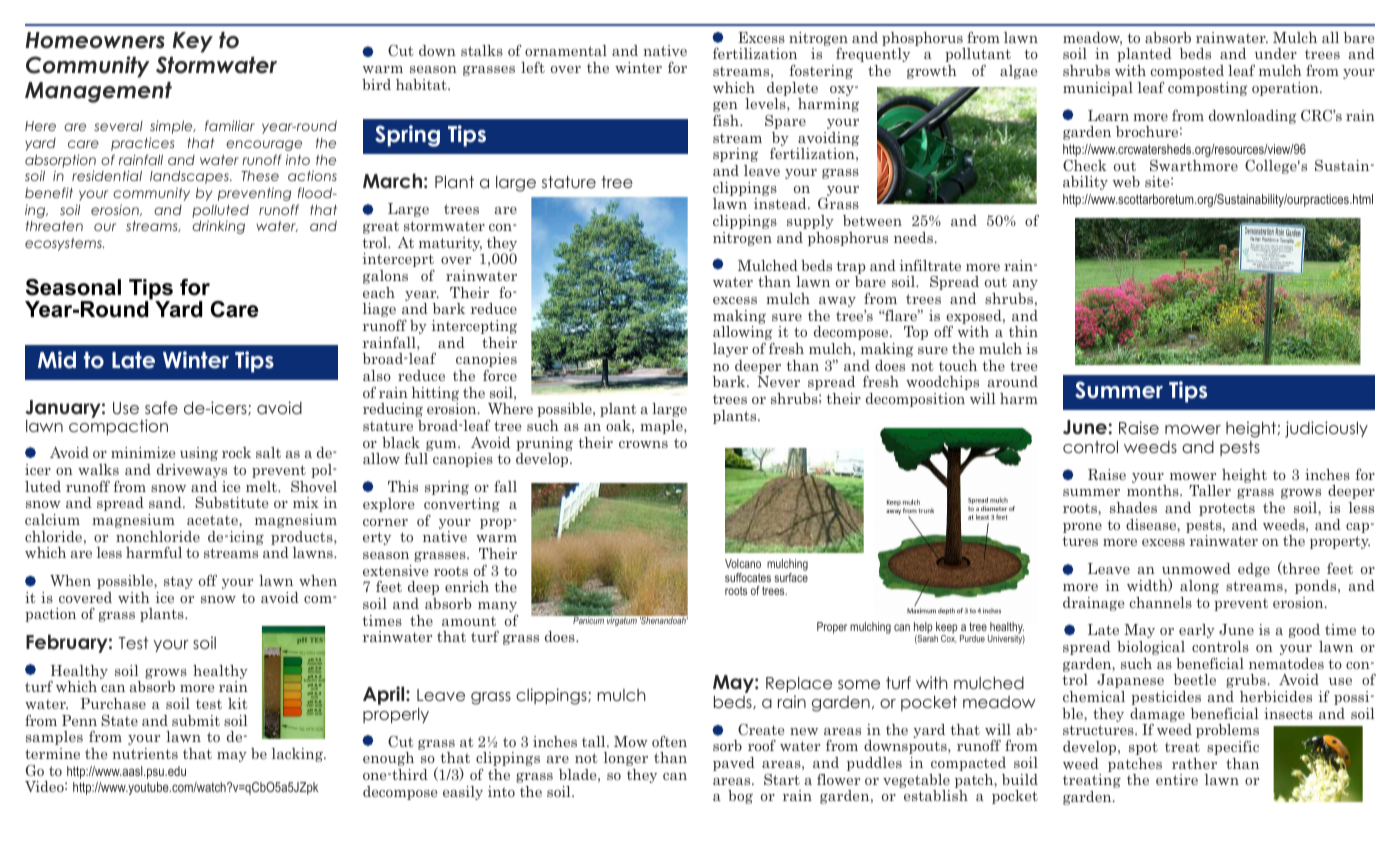  What do you see at coordinates (145, 753) in the screenshot?
I see `nutrients` at bounding box center [145, 753].
